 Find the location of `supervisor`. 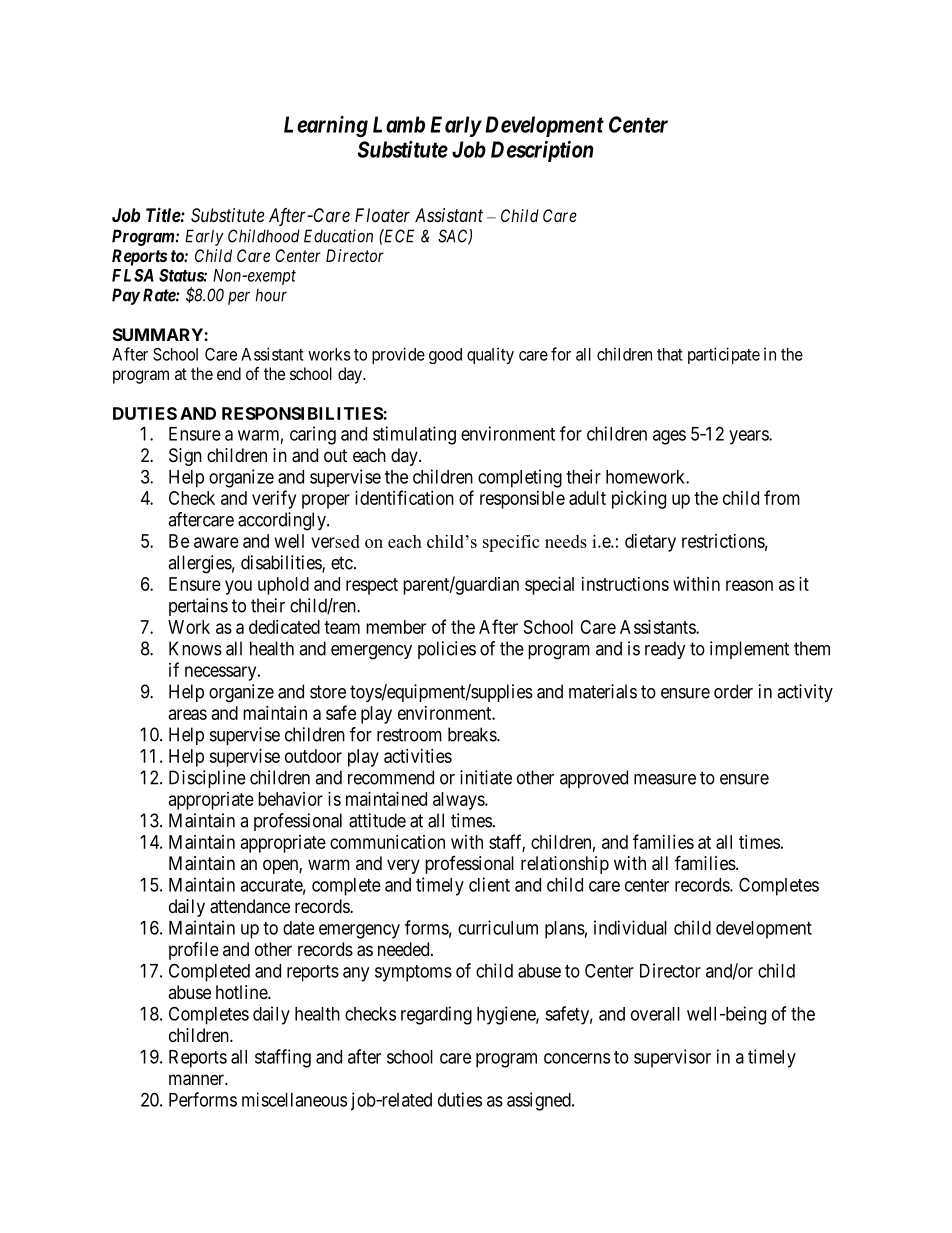

supervisor is located at coordinates (672, 1058).
